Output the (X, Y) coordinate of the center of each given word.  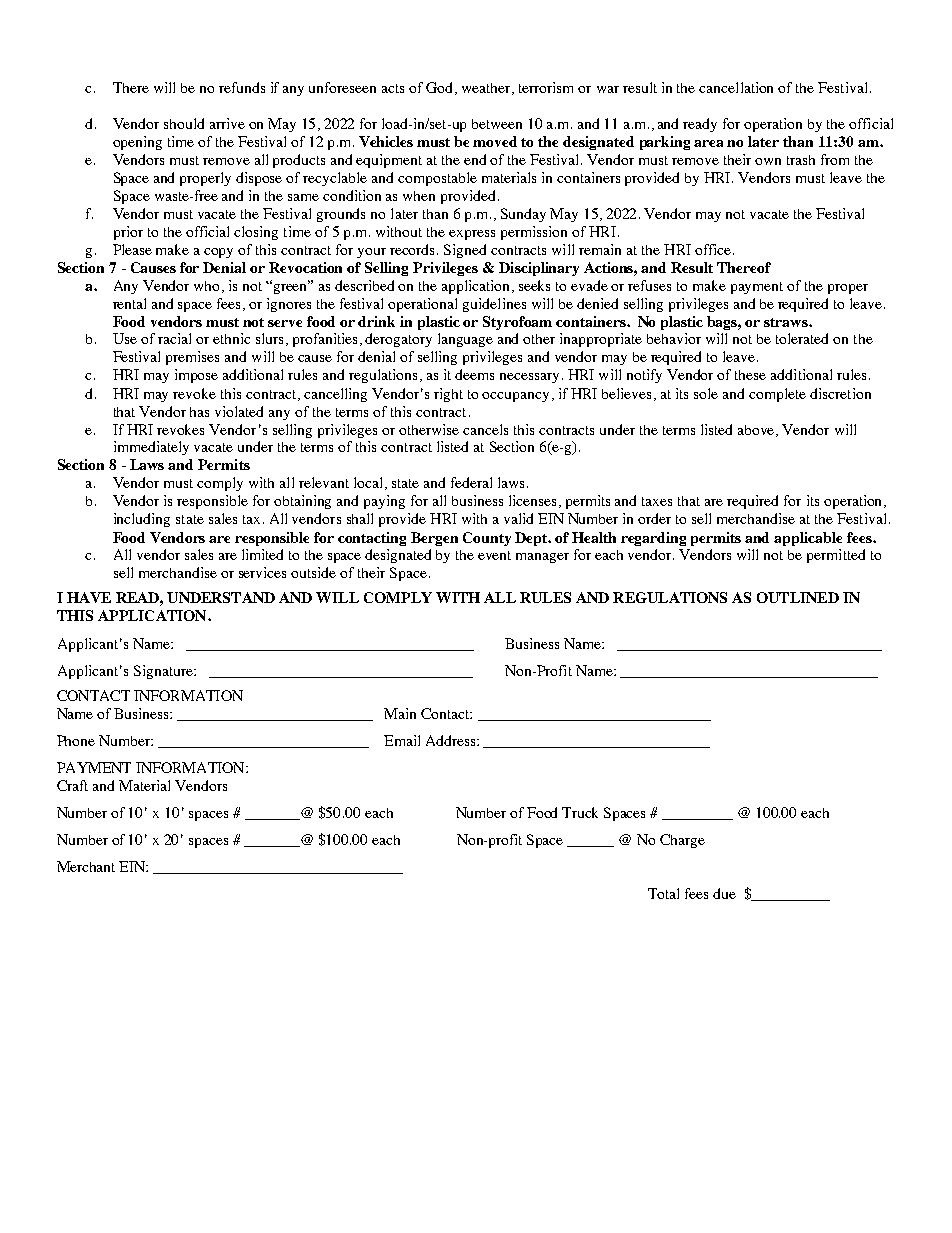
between (497, 124)
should (184, 123)
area (708, 143)
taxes (657, 501)
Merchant (86, 866)
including (142, 520)
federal (471, 482)
